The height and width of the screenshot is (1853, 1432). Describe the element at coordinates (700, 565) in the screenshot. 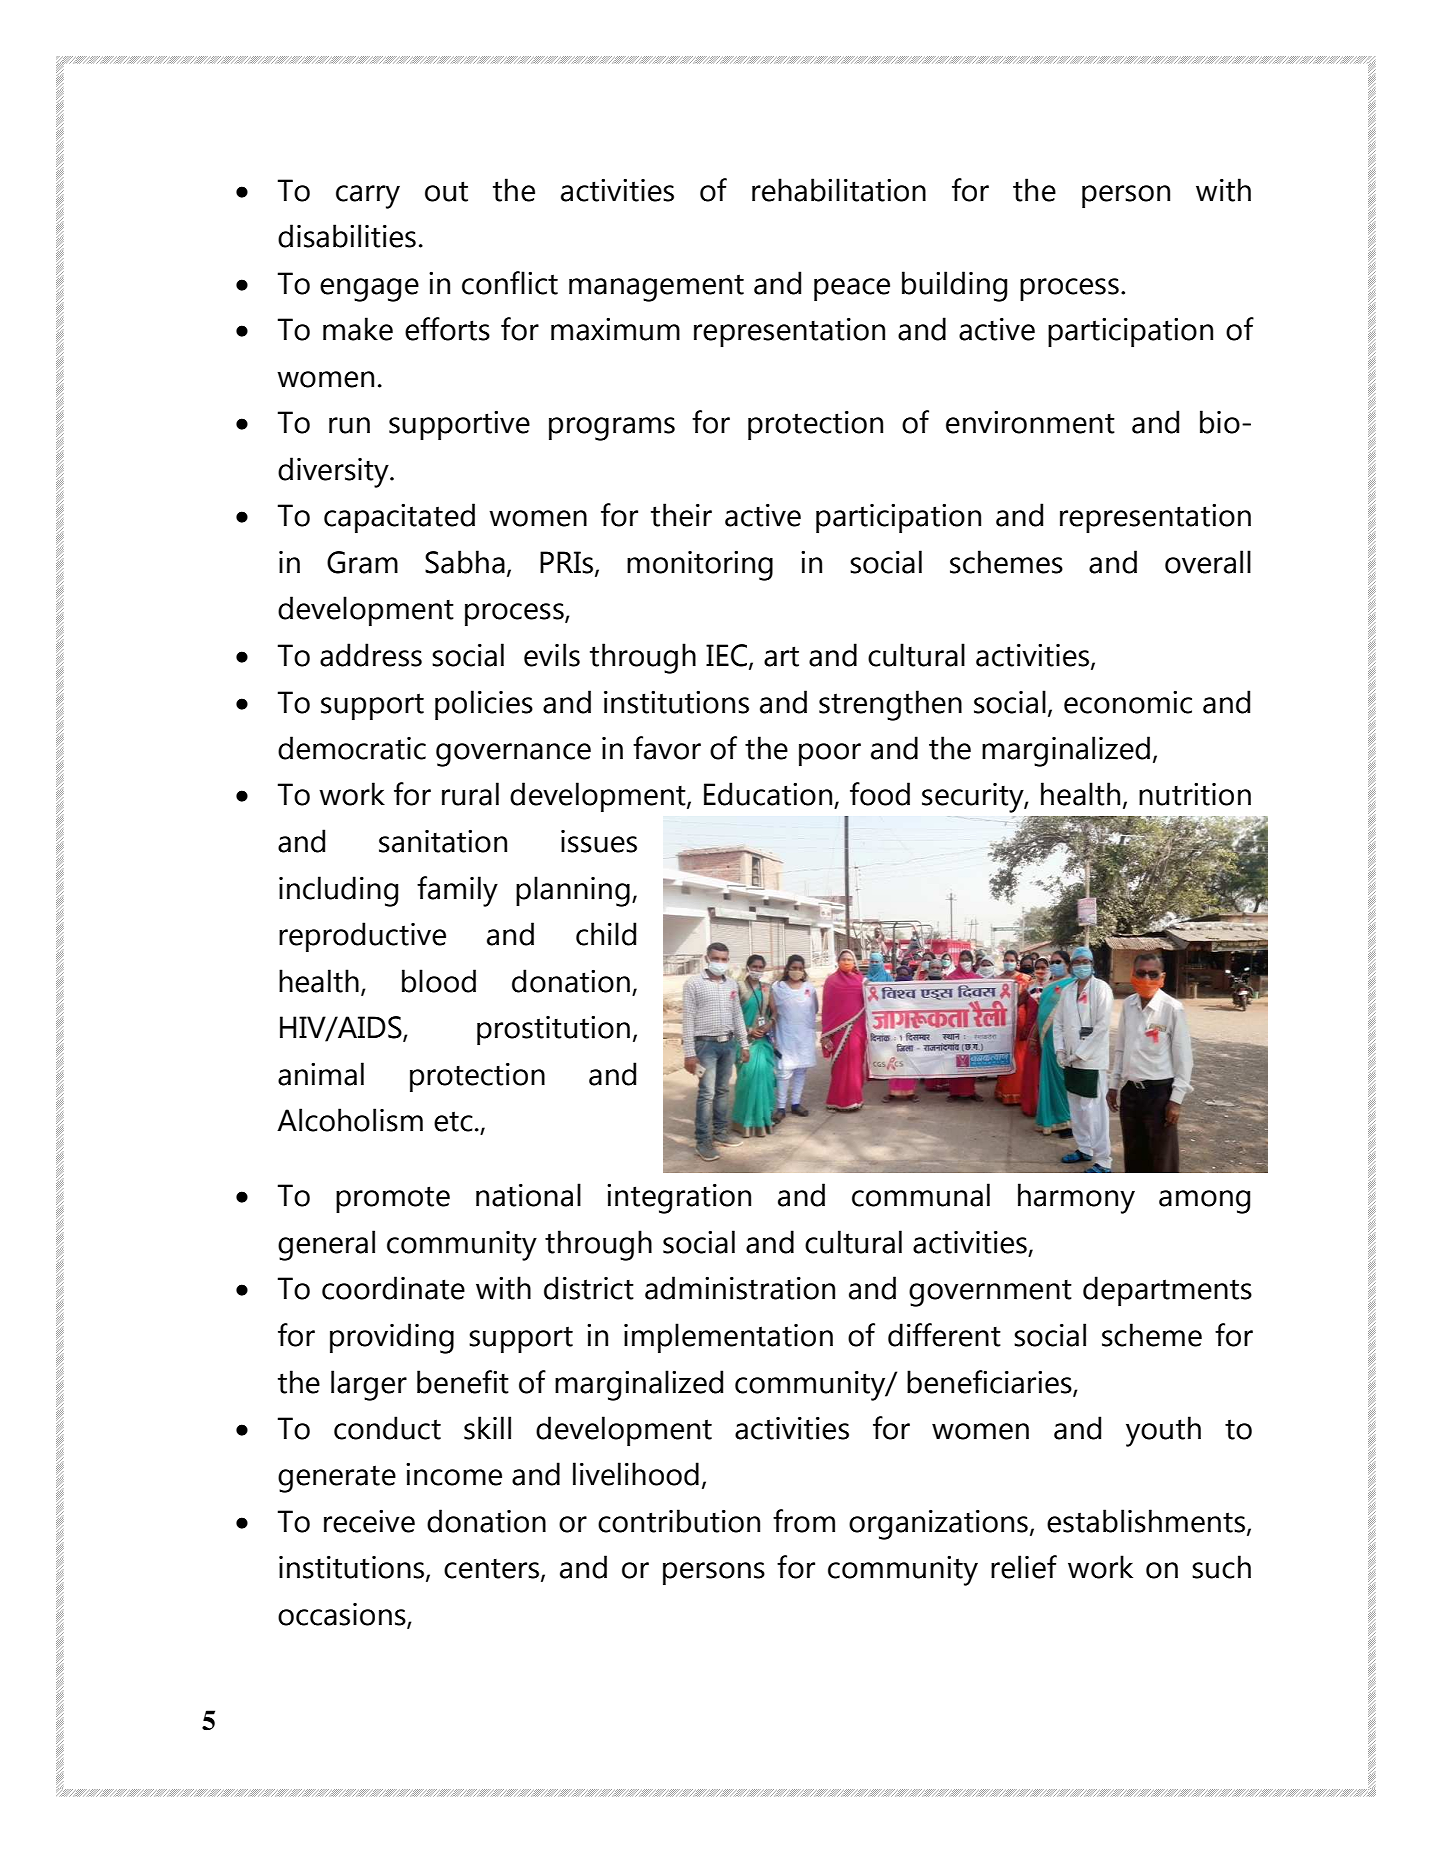

I see `monitoring` at that location.
